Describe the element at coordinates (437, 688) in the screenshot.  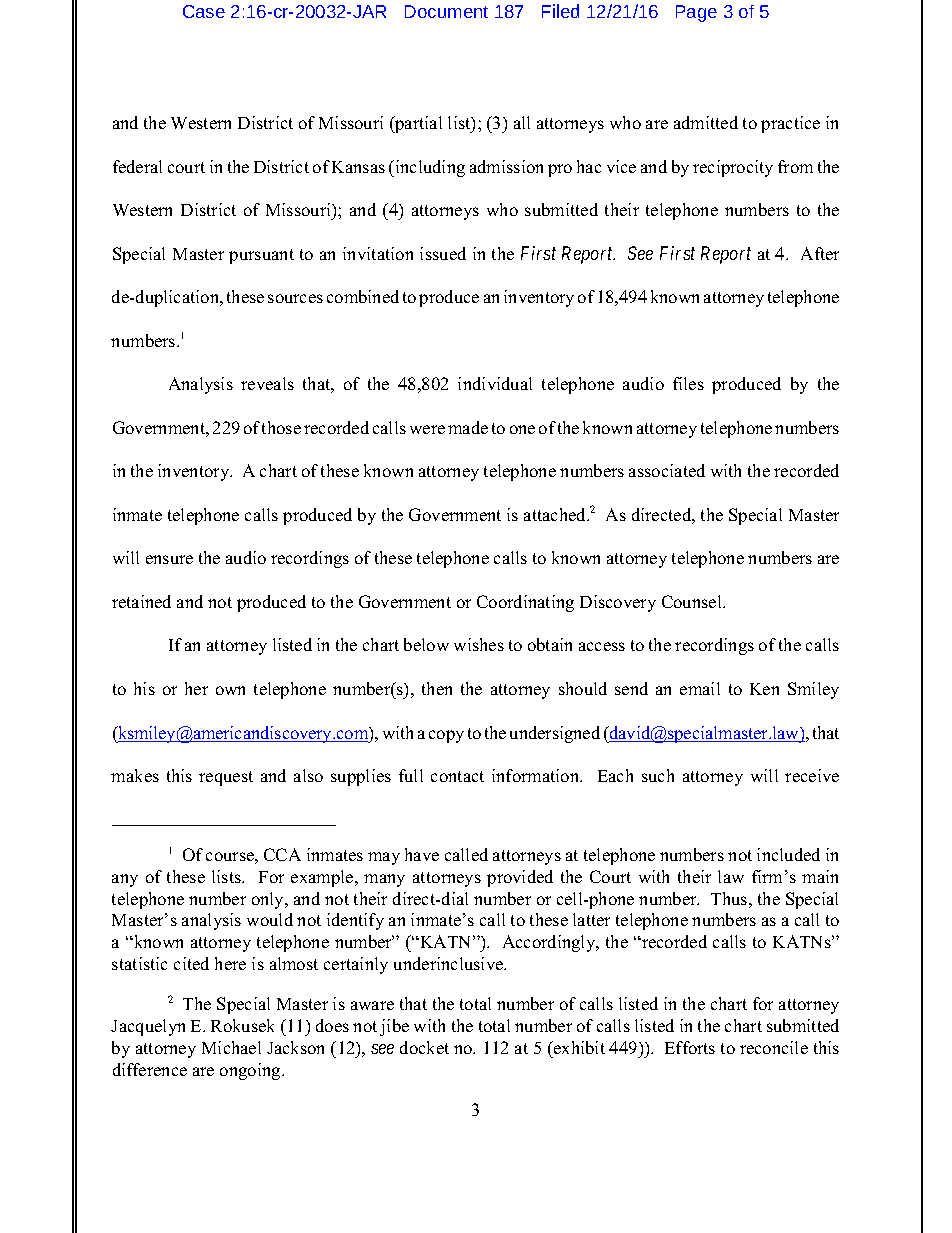
I see `then` at that location.
